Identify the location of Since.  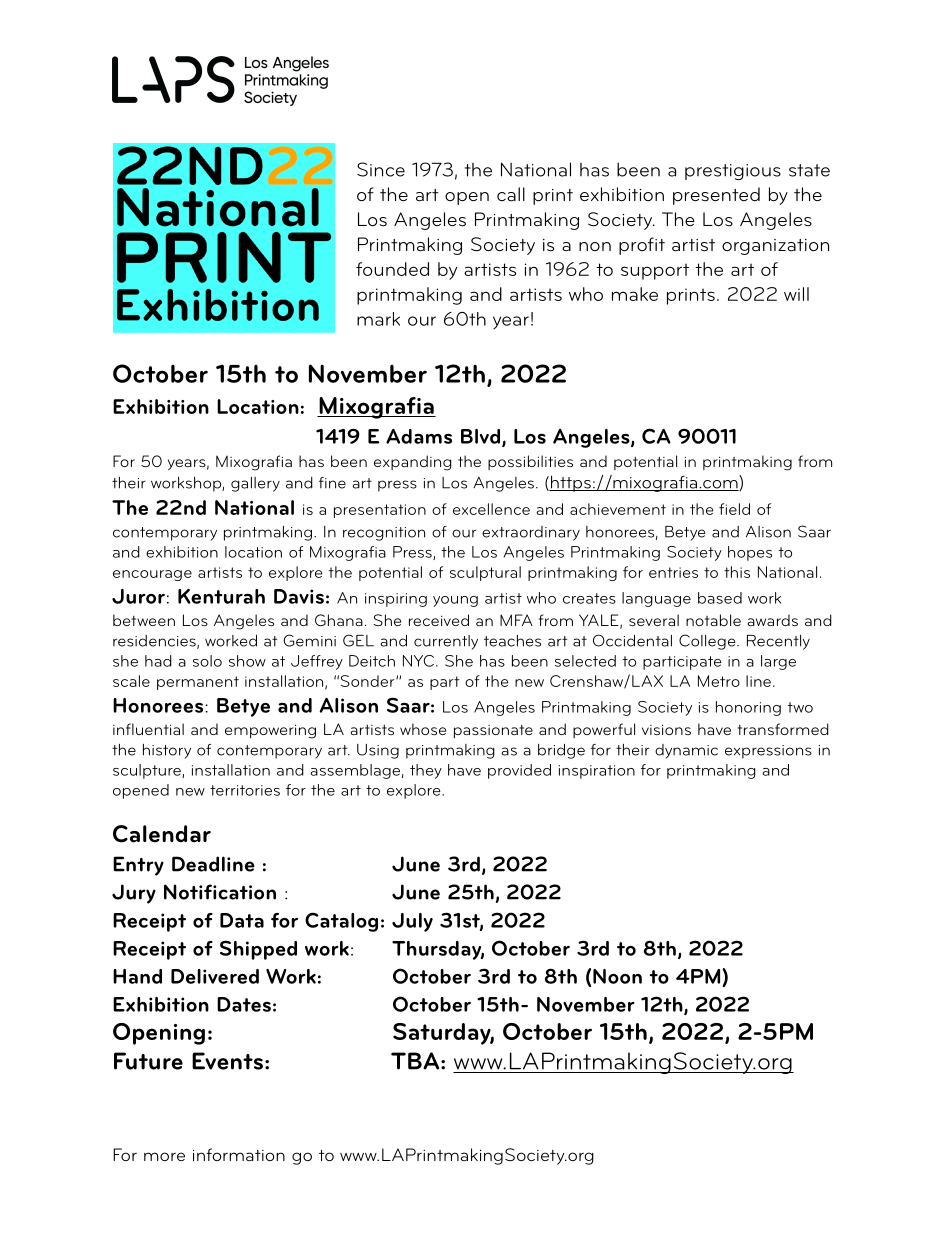
(381, 169).
